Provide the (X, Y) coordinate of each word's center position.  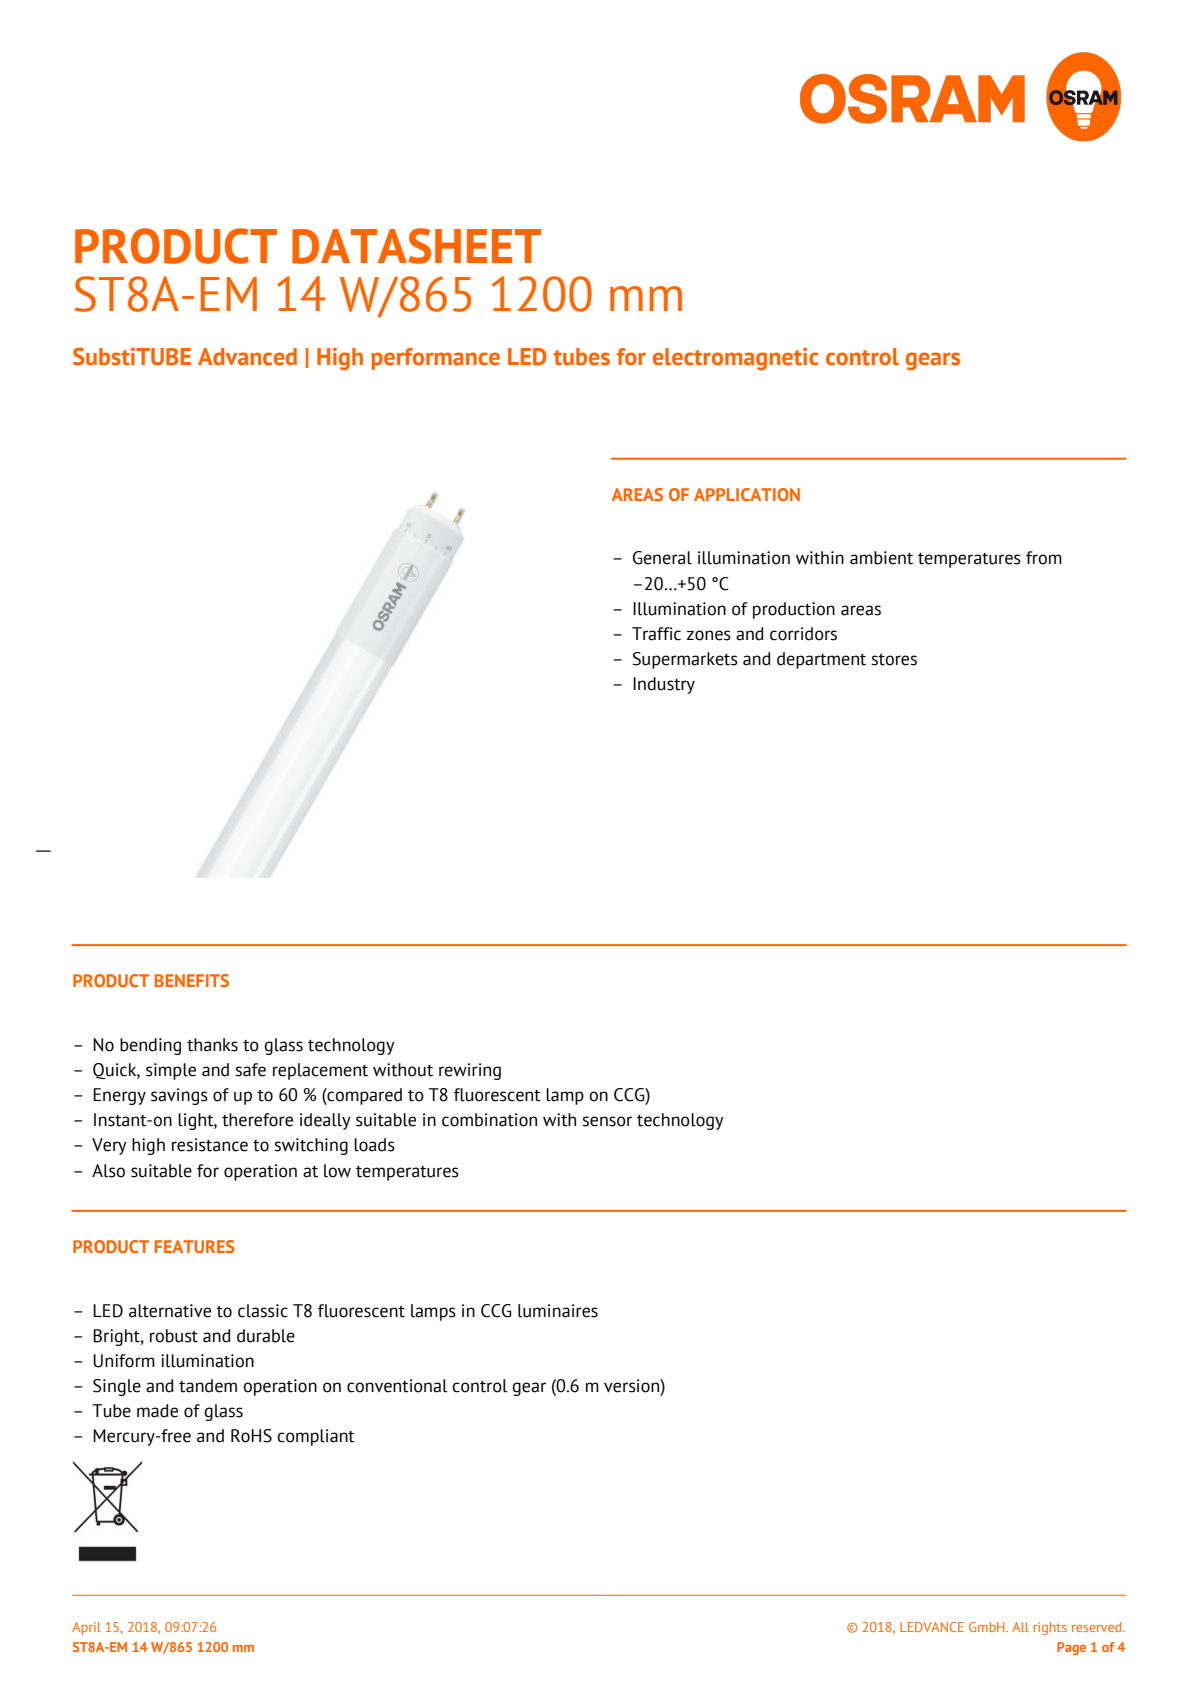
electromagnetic (736, 359)
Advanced (247, 357)
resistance (210, 1145)
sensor (607, 1121)
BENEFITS (192, 980)
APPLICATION (747, 494)
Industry (664, 685)
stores (894, 660)
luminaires (558, 1311)
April (86, 1628)
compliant (316, 1437)
